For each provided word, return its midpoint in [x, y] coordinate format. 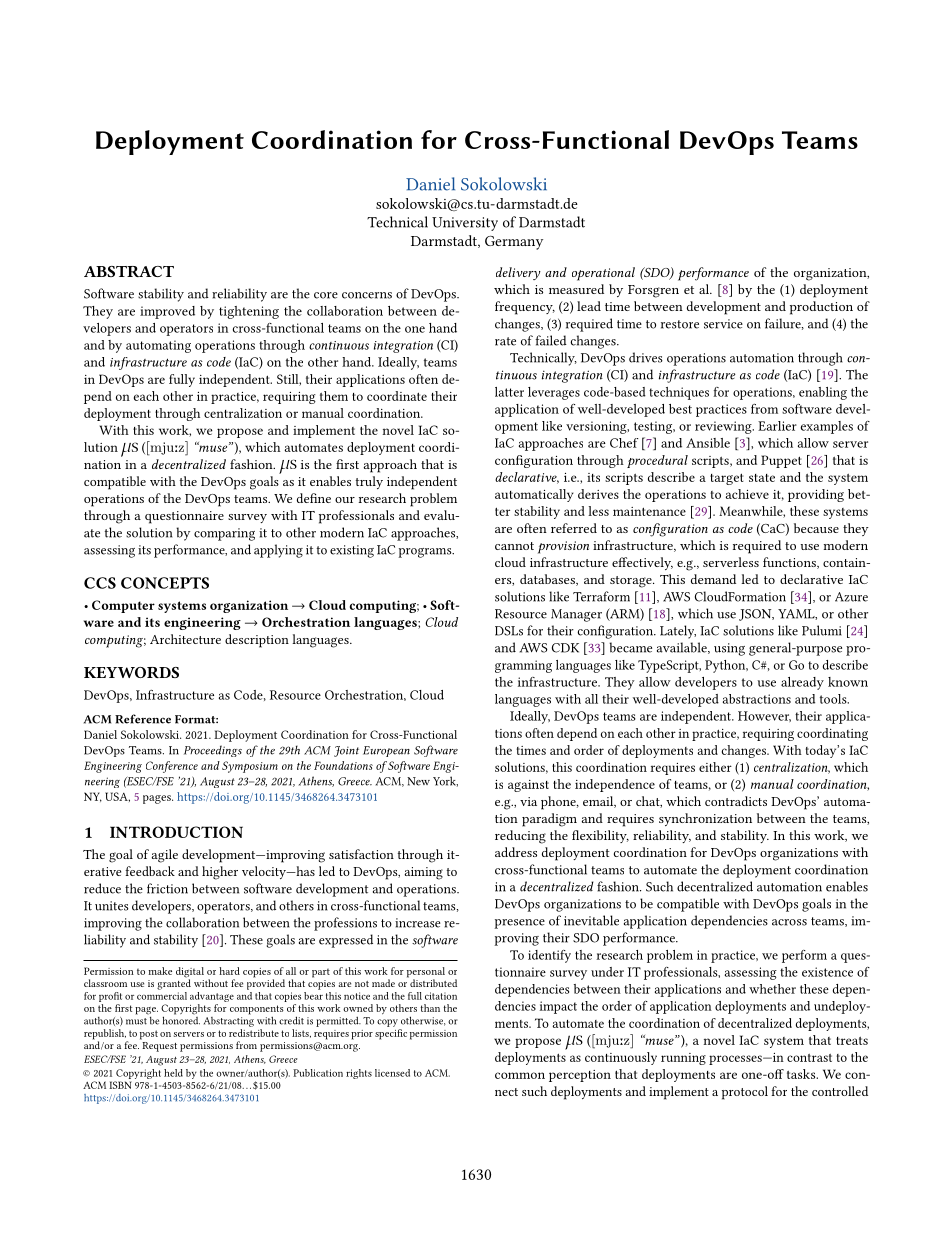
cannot [514, 546]
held [173, 1073]
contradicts [736, 801]
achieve [747, 494]
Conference [172, 767]
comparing [224, 534]
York [445, 781]
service [723, 324]
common [520, 1075]
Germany [514, 243]
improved [167, 312]
